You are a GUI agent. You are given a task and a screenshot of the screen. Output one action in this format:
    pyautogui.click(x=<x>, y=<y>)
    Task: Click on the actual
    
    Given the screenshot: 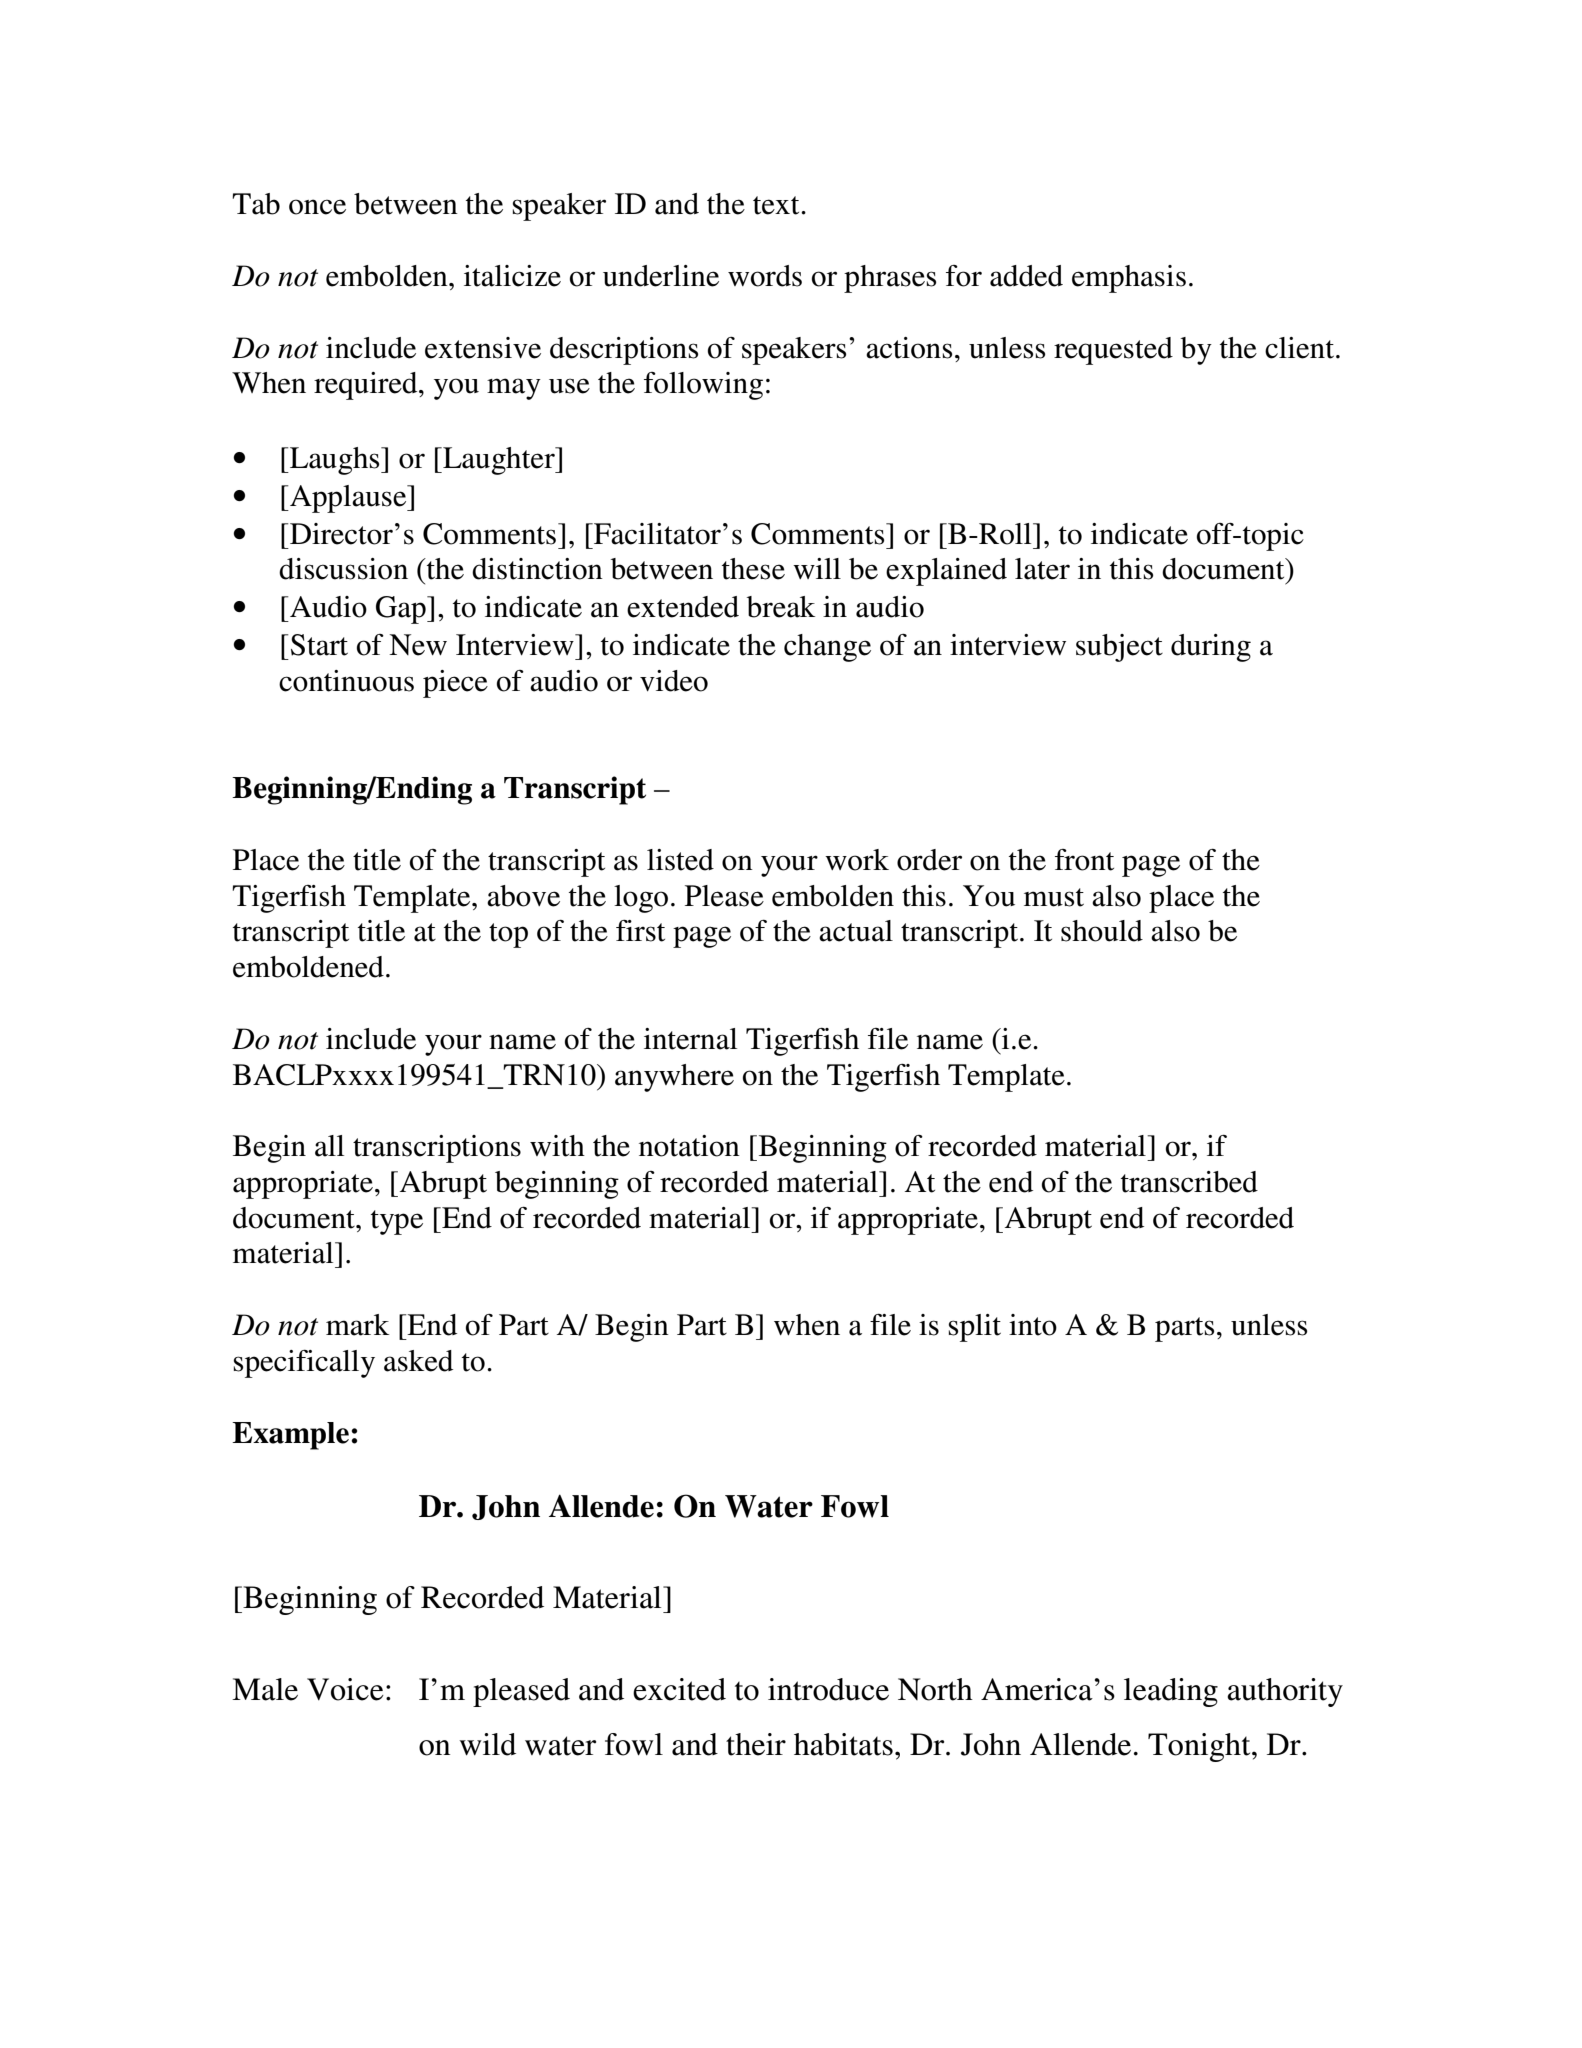 What is the action you would take?
    pyautogui.click(x=856, y=931)
